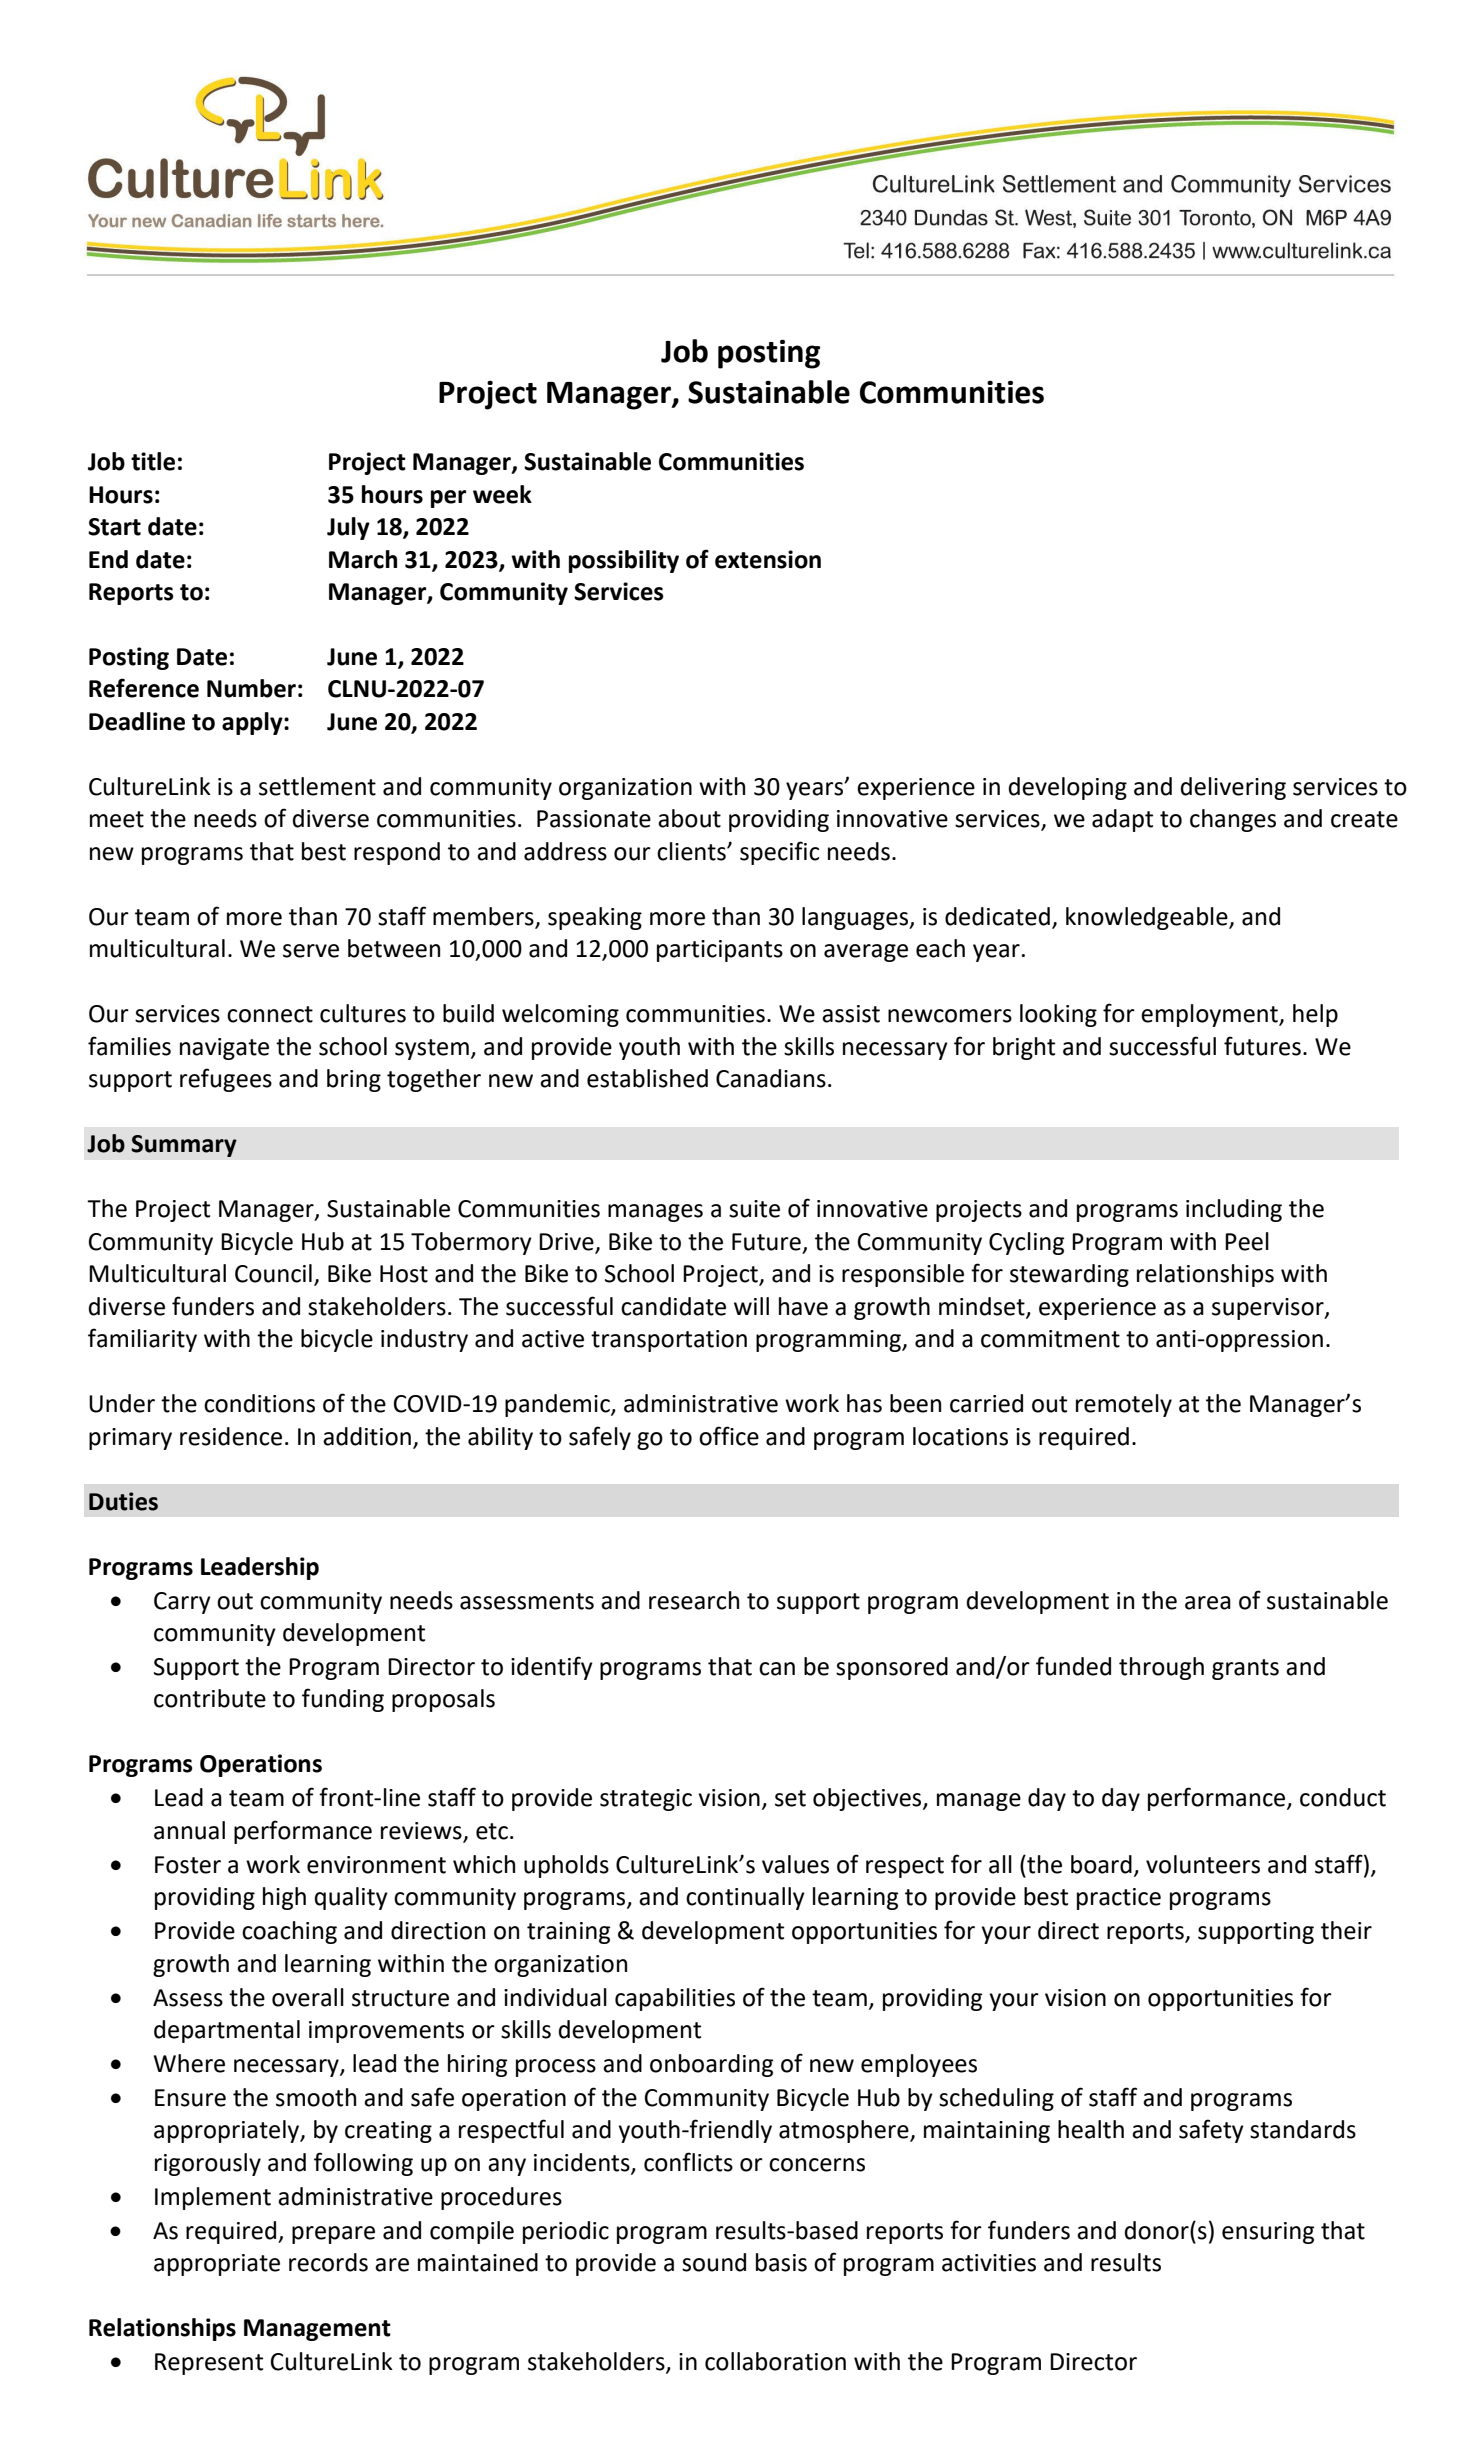  What do you see at coordinates (328, 2262) in the document?
I see `records` at bounding box center [328, 2262].
